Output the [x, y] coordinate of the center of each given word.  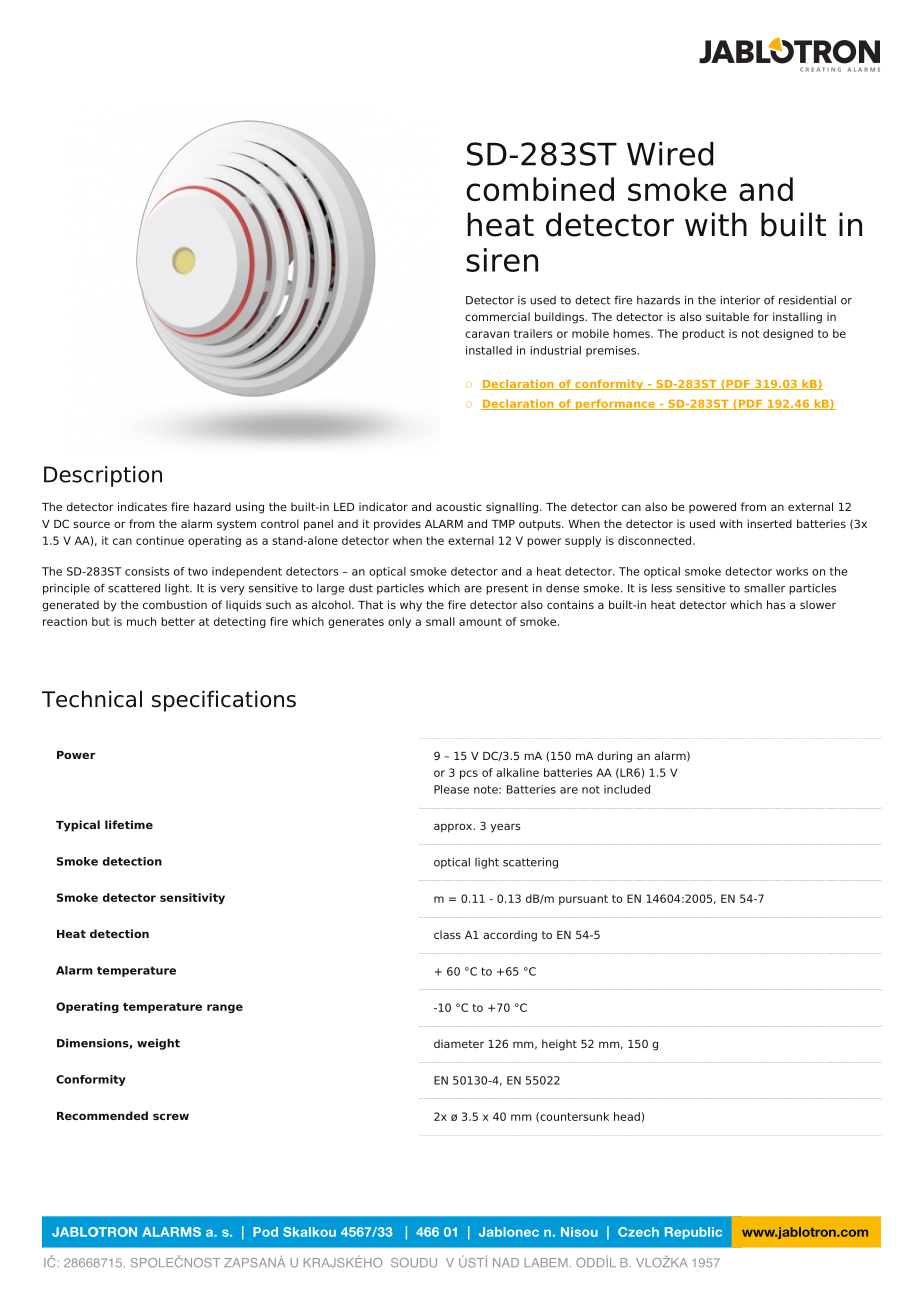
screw [171, 1116]
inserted [769, 523]
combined [540, 189]
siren [502, 260]
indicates [142, 506]
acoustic [459, 506]
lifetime [129, 824]
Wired [670, 154]
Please [451, 789]
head [627, 1116]
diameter [459, 1043]
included [627, 789]
